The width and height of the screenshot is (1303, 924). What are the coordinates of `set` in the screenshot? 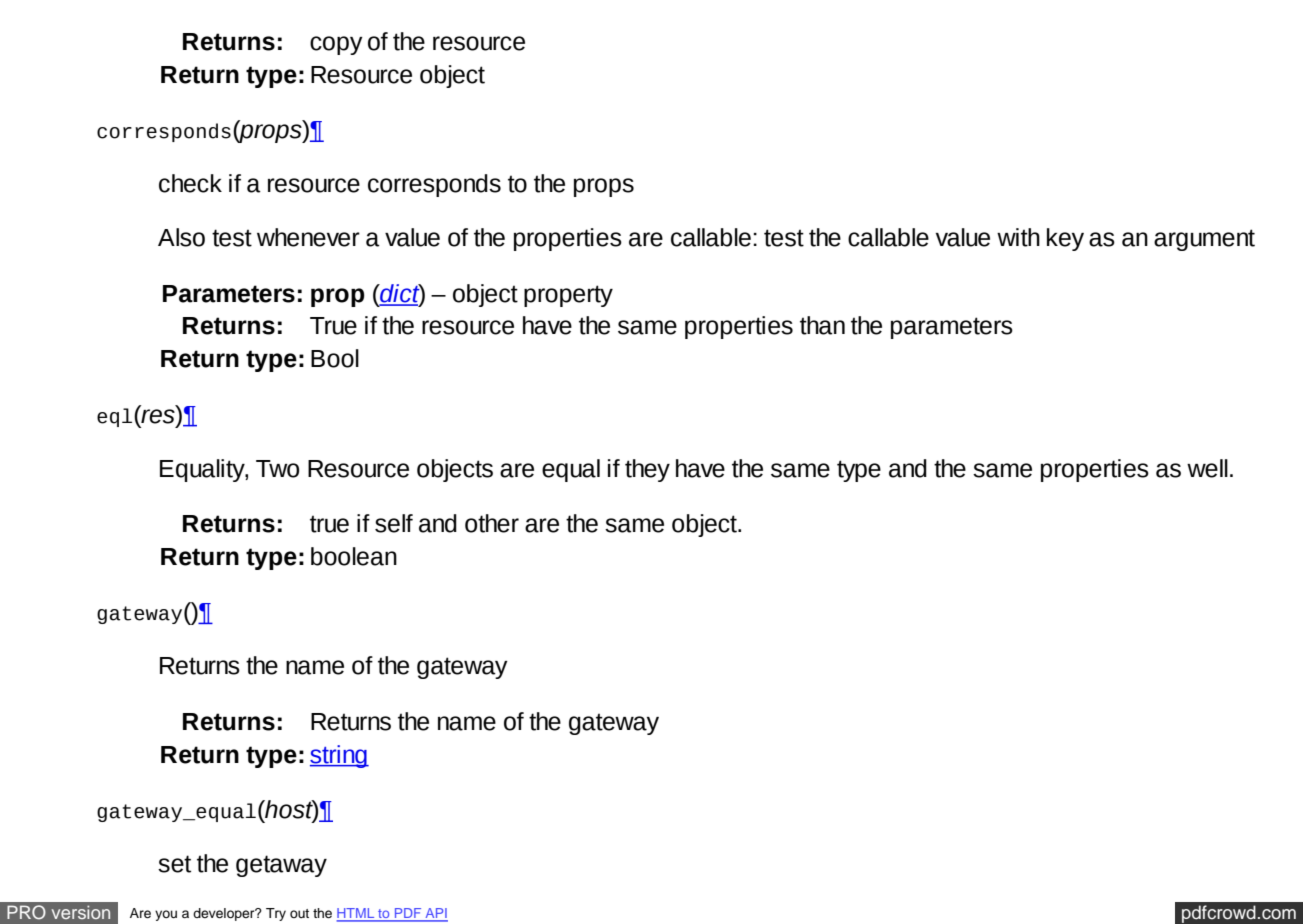 It's located at (174, 864).
